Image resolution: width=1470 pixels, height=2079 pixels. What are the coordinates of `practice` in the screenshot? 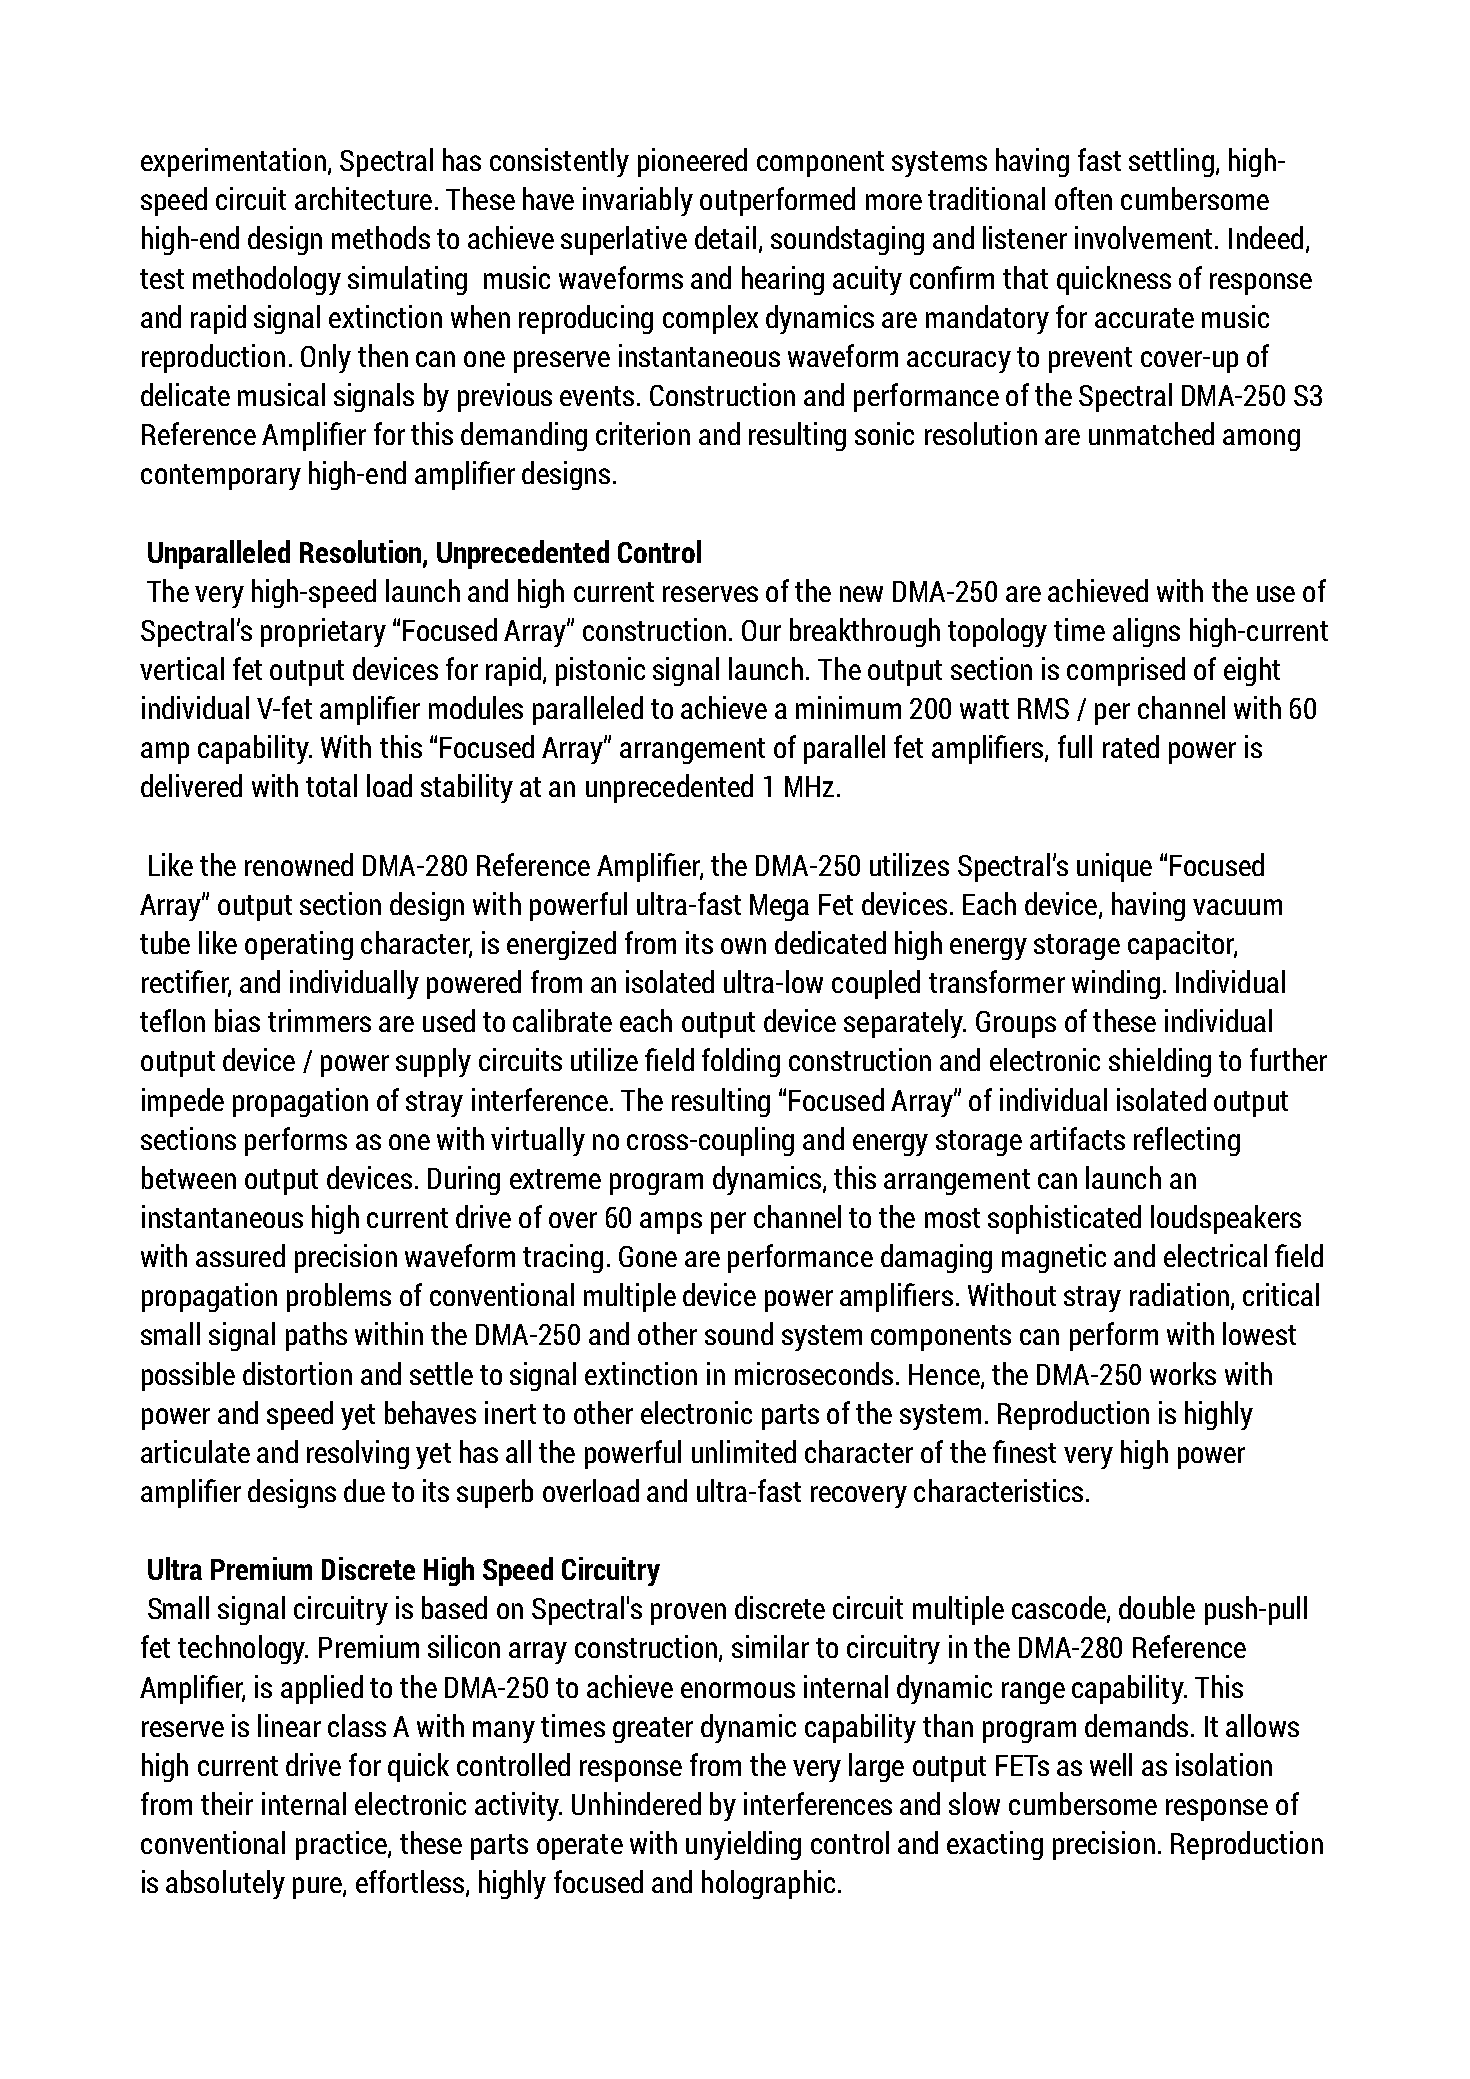 It's located at (342, 1845).
